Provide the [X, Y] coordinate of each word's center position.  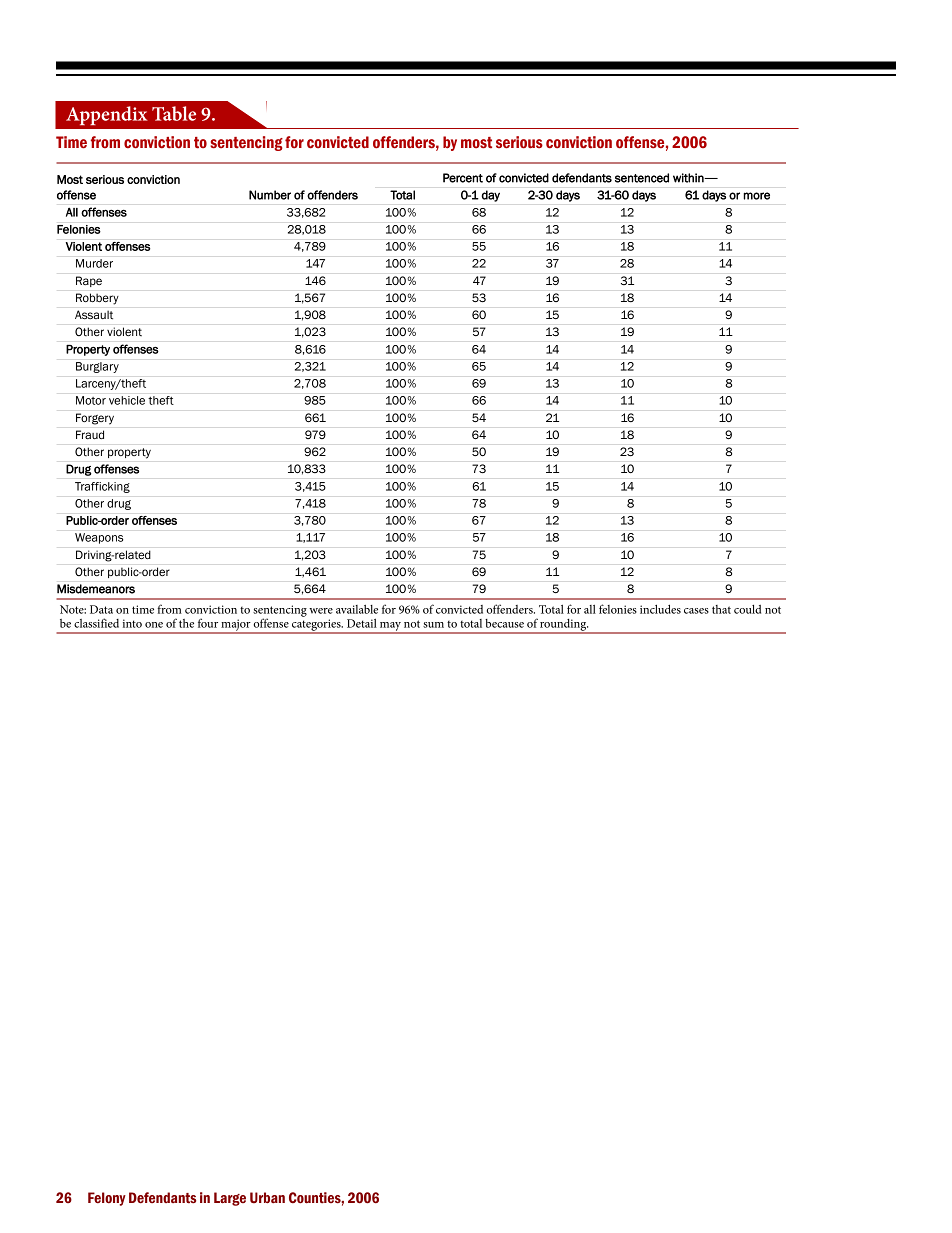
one [154, 625]
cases [696, 611]
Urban [267, 1198]
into [132, 623]
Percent [463, 178]
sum [433, 625]
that [721, 609]
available [357, 609]
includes [660, 609]
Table [174, 113]
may [390, 627]
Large [230, 1199]
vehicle [127, 400]
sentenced [642, 178]
